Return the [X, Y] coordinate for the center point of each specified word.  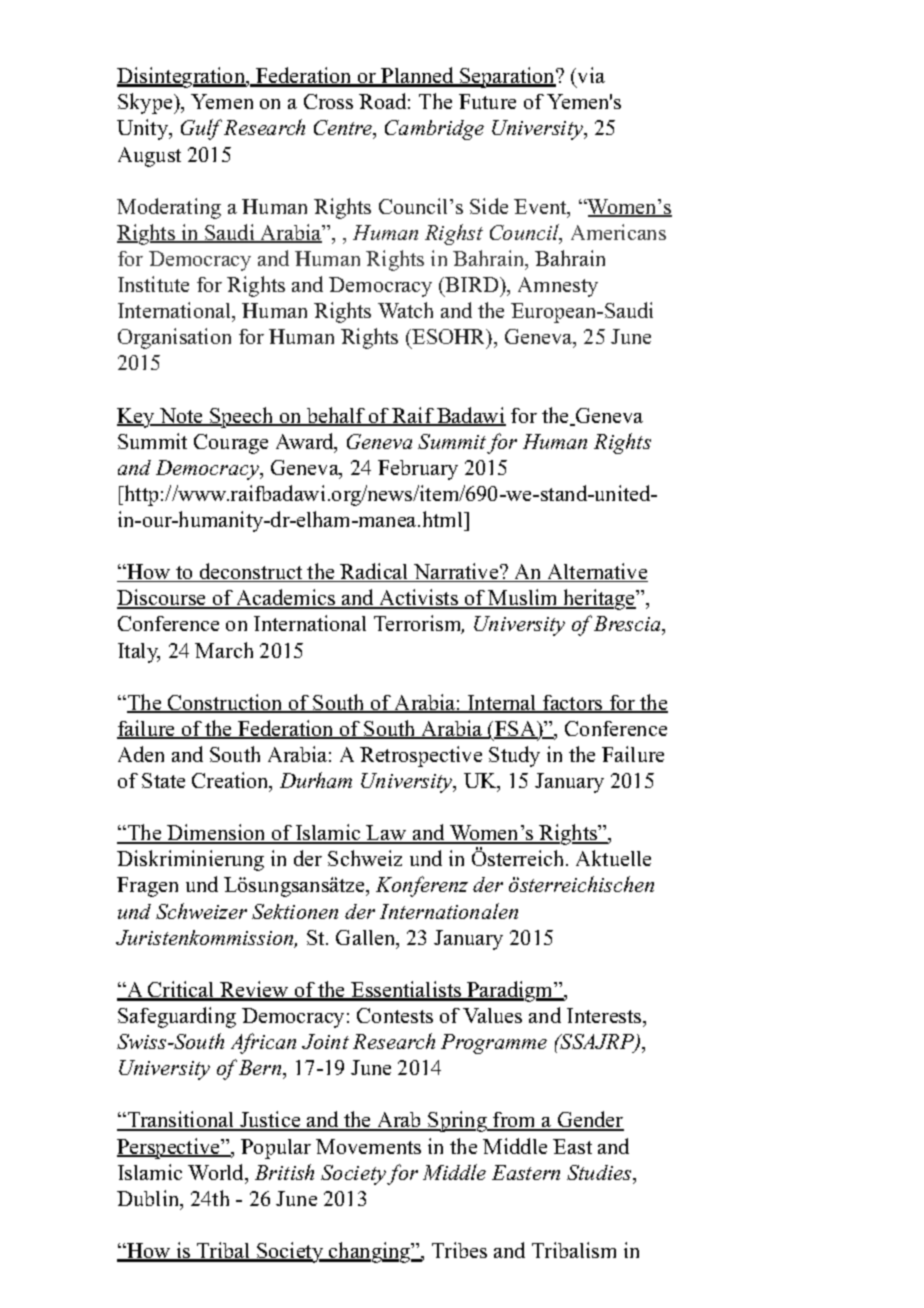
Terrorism [419, 624]
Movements [368, 1146]
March [224, 650]
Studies [600, 1172]
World [217, 1173]
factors [573, 704]
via [591, 75]
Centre [344, 129]
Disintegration [182, 77]
